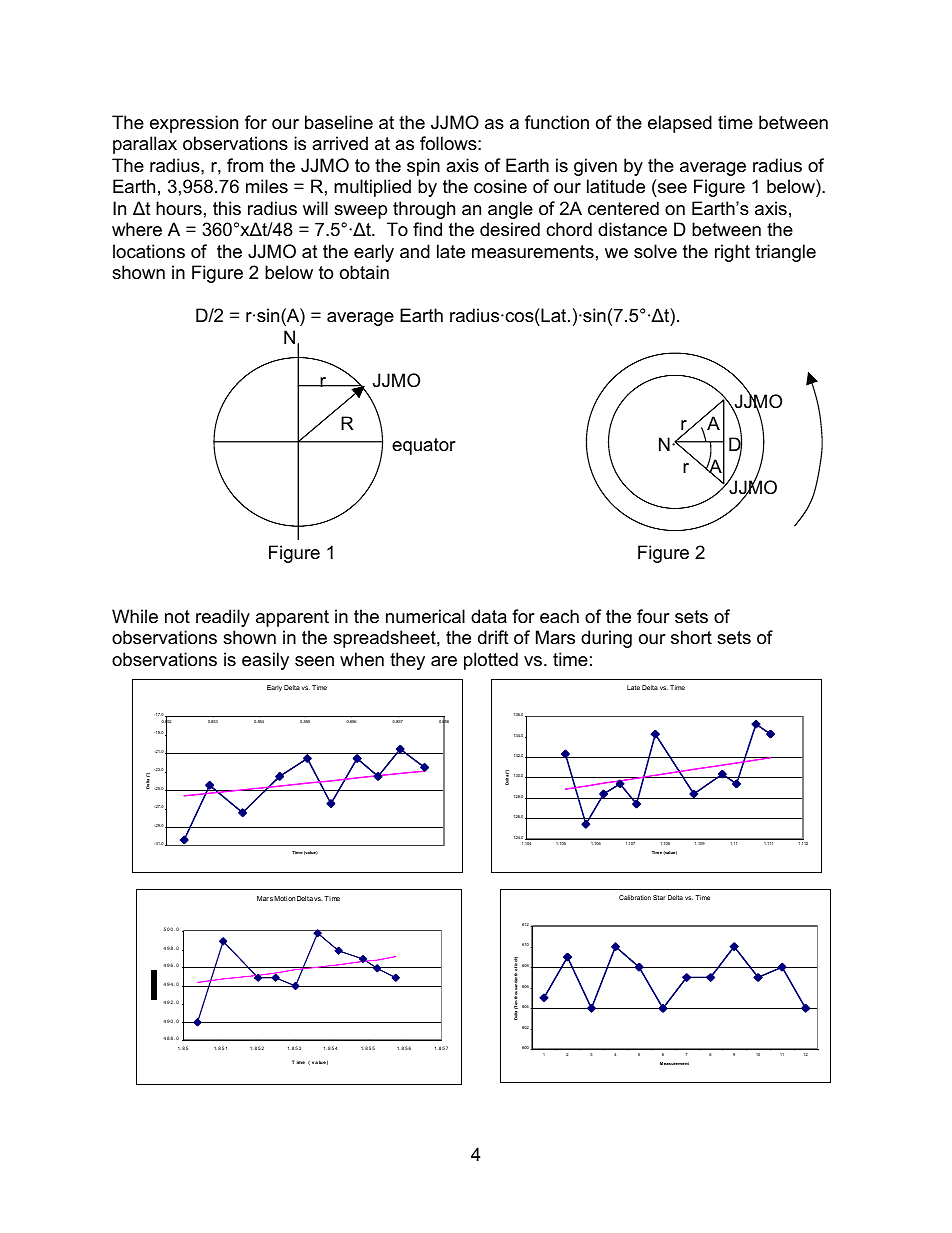 The height and width of the image is (1233, 952). What do you see at coordinates (653, 616) in the image?
I see `four` at bounding box center [653, 616].
